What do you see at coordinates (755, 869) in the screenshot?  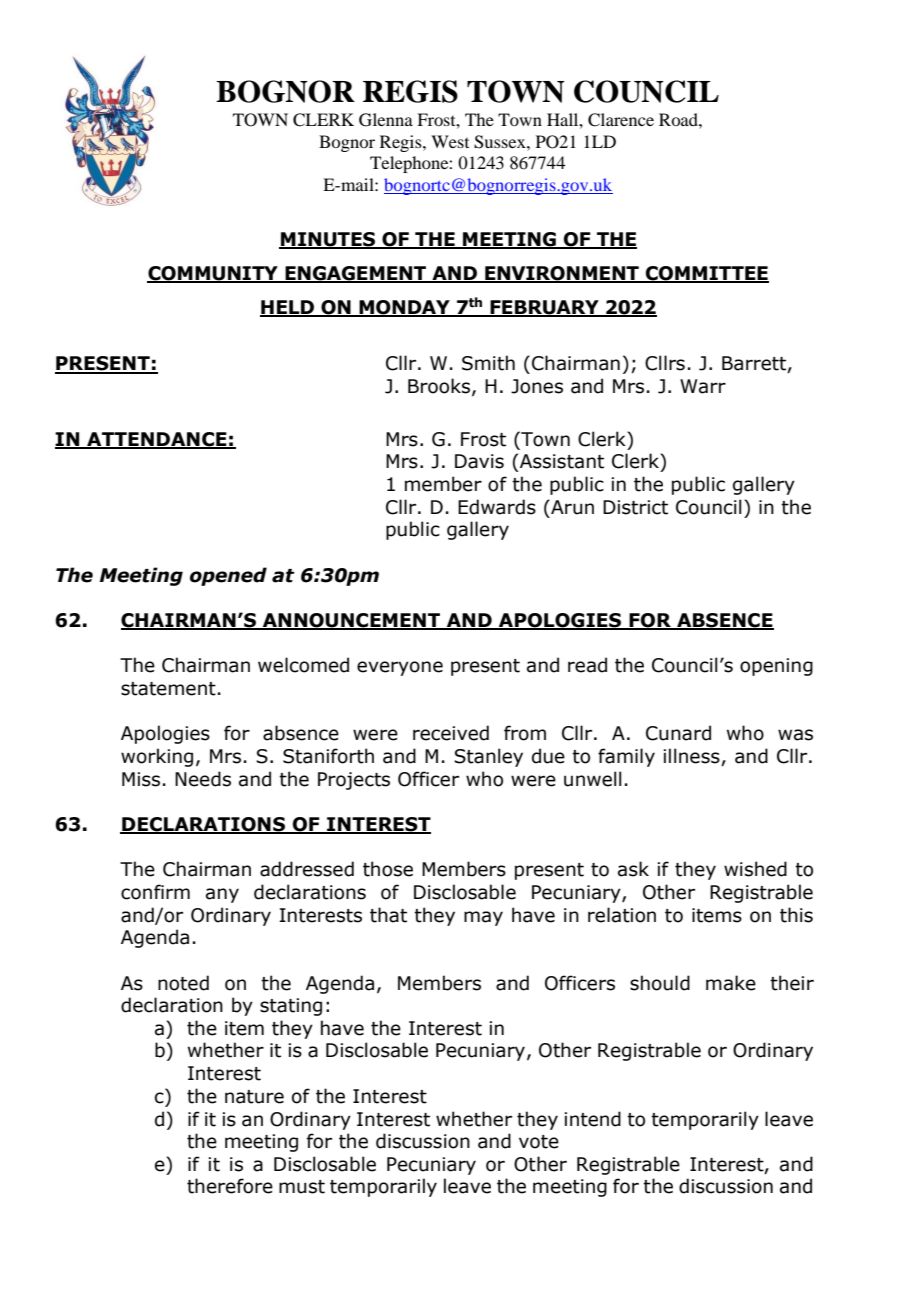 I see `wished` at bounding box center [755, 869].
